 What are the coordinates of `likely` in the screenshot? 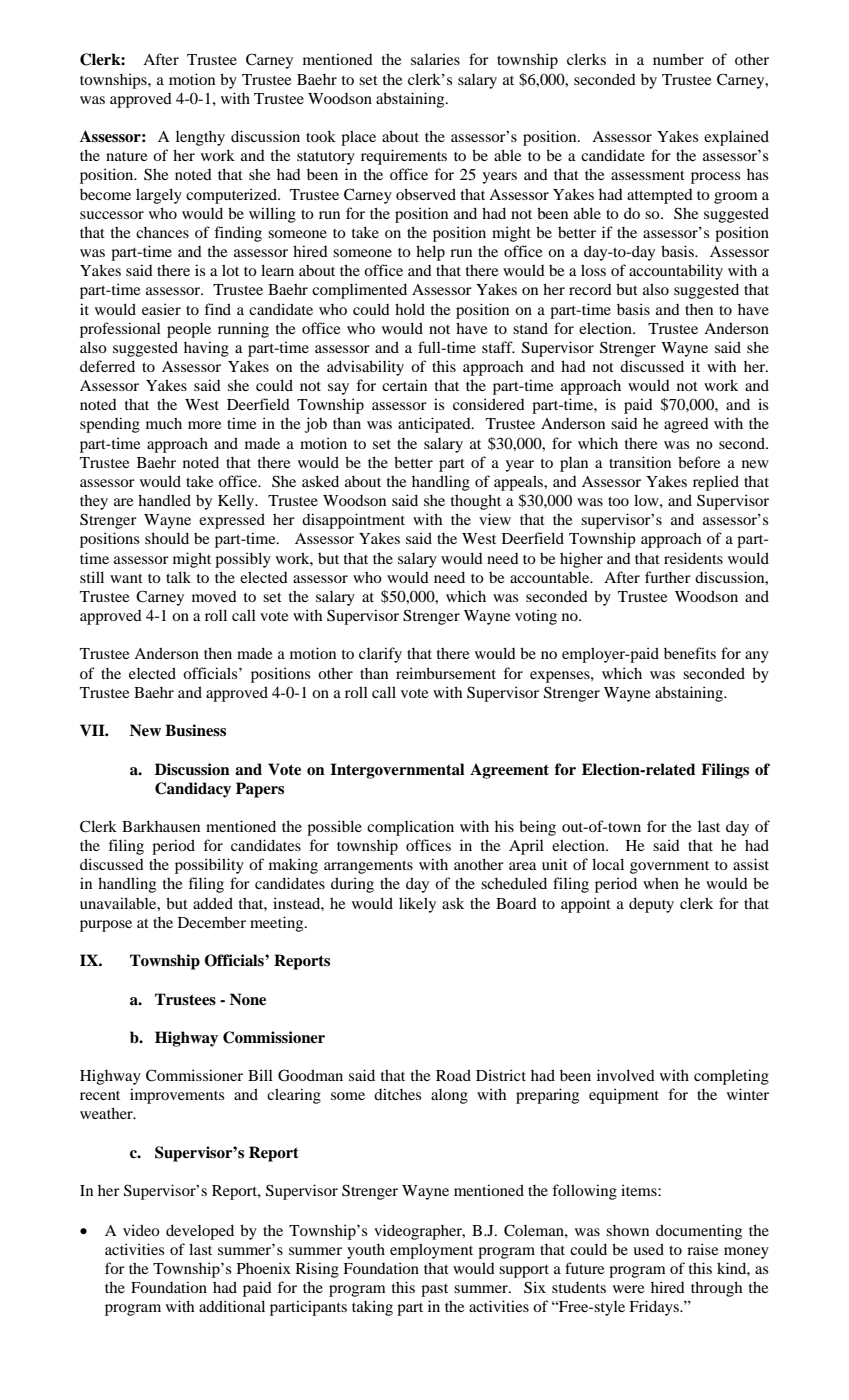 It's located at (417, 905).
